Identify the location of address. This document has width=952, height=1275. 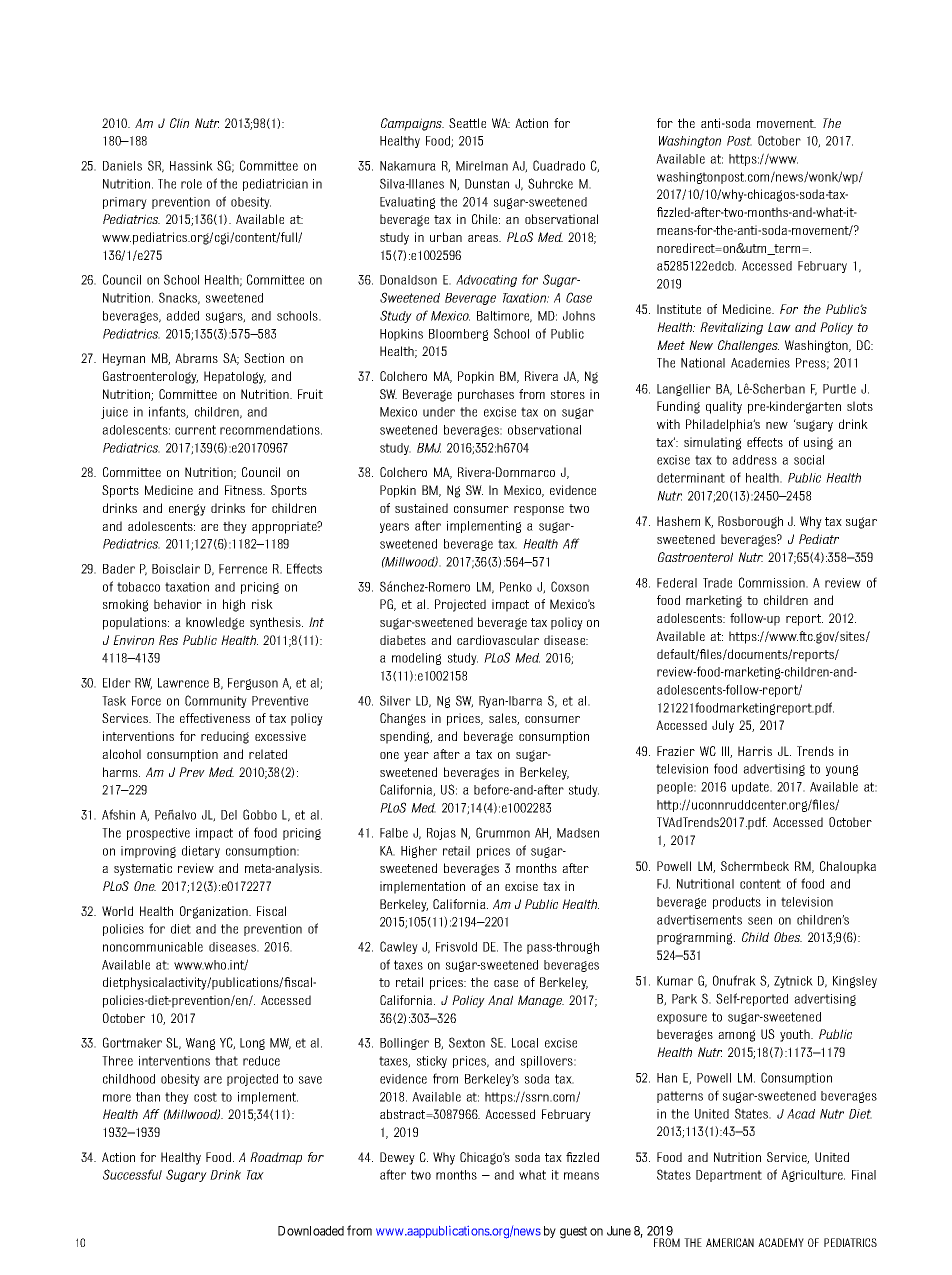
(754, 460).
